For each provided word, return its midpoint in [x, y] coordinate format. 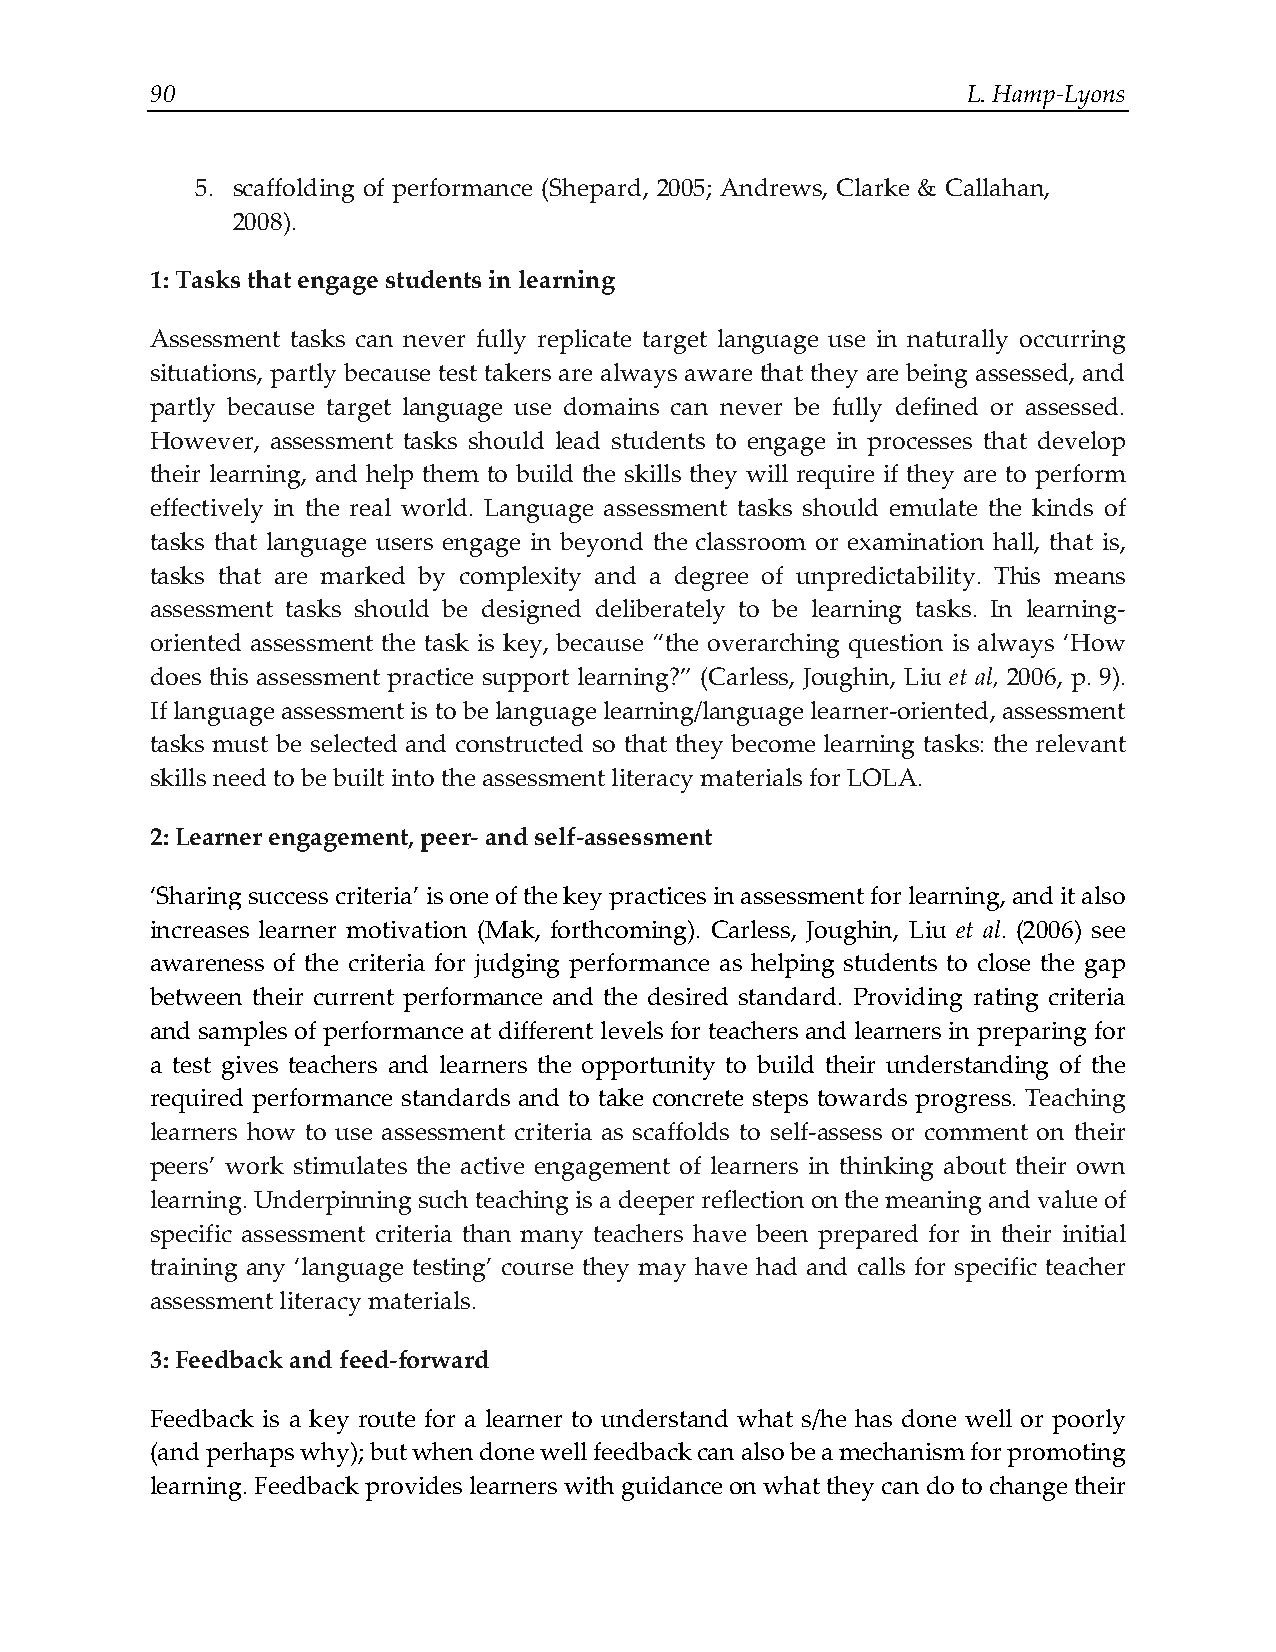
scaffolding [294, 190]
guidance [672, 1488]
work [254, 1165]
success [288, 898]
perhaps [250, 1454]
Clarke [873, 187]
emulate [933, 507]
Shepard [597, 190]
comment [976, 1132]
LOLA [882, 777]
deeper [656, 1202]
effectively [207, 510]
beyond [601, 544]
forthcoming [620, 932]
